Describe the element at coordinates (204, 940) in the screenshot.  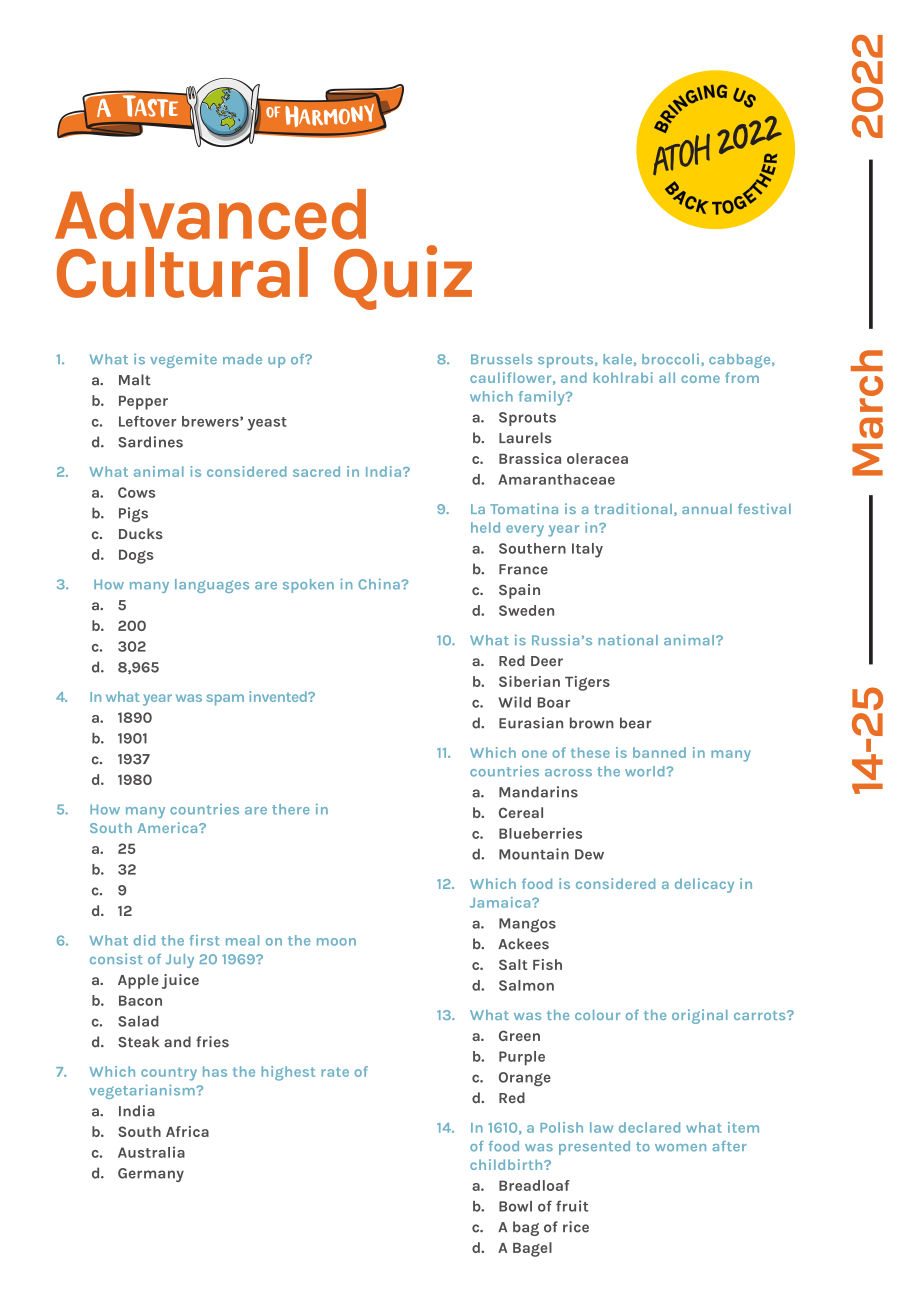
I see `first` at that location.
